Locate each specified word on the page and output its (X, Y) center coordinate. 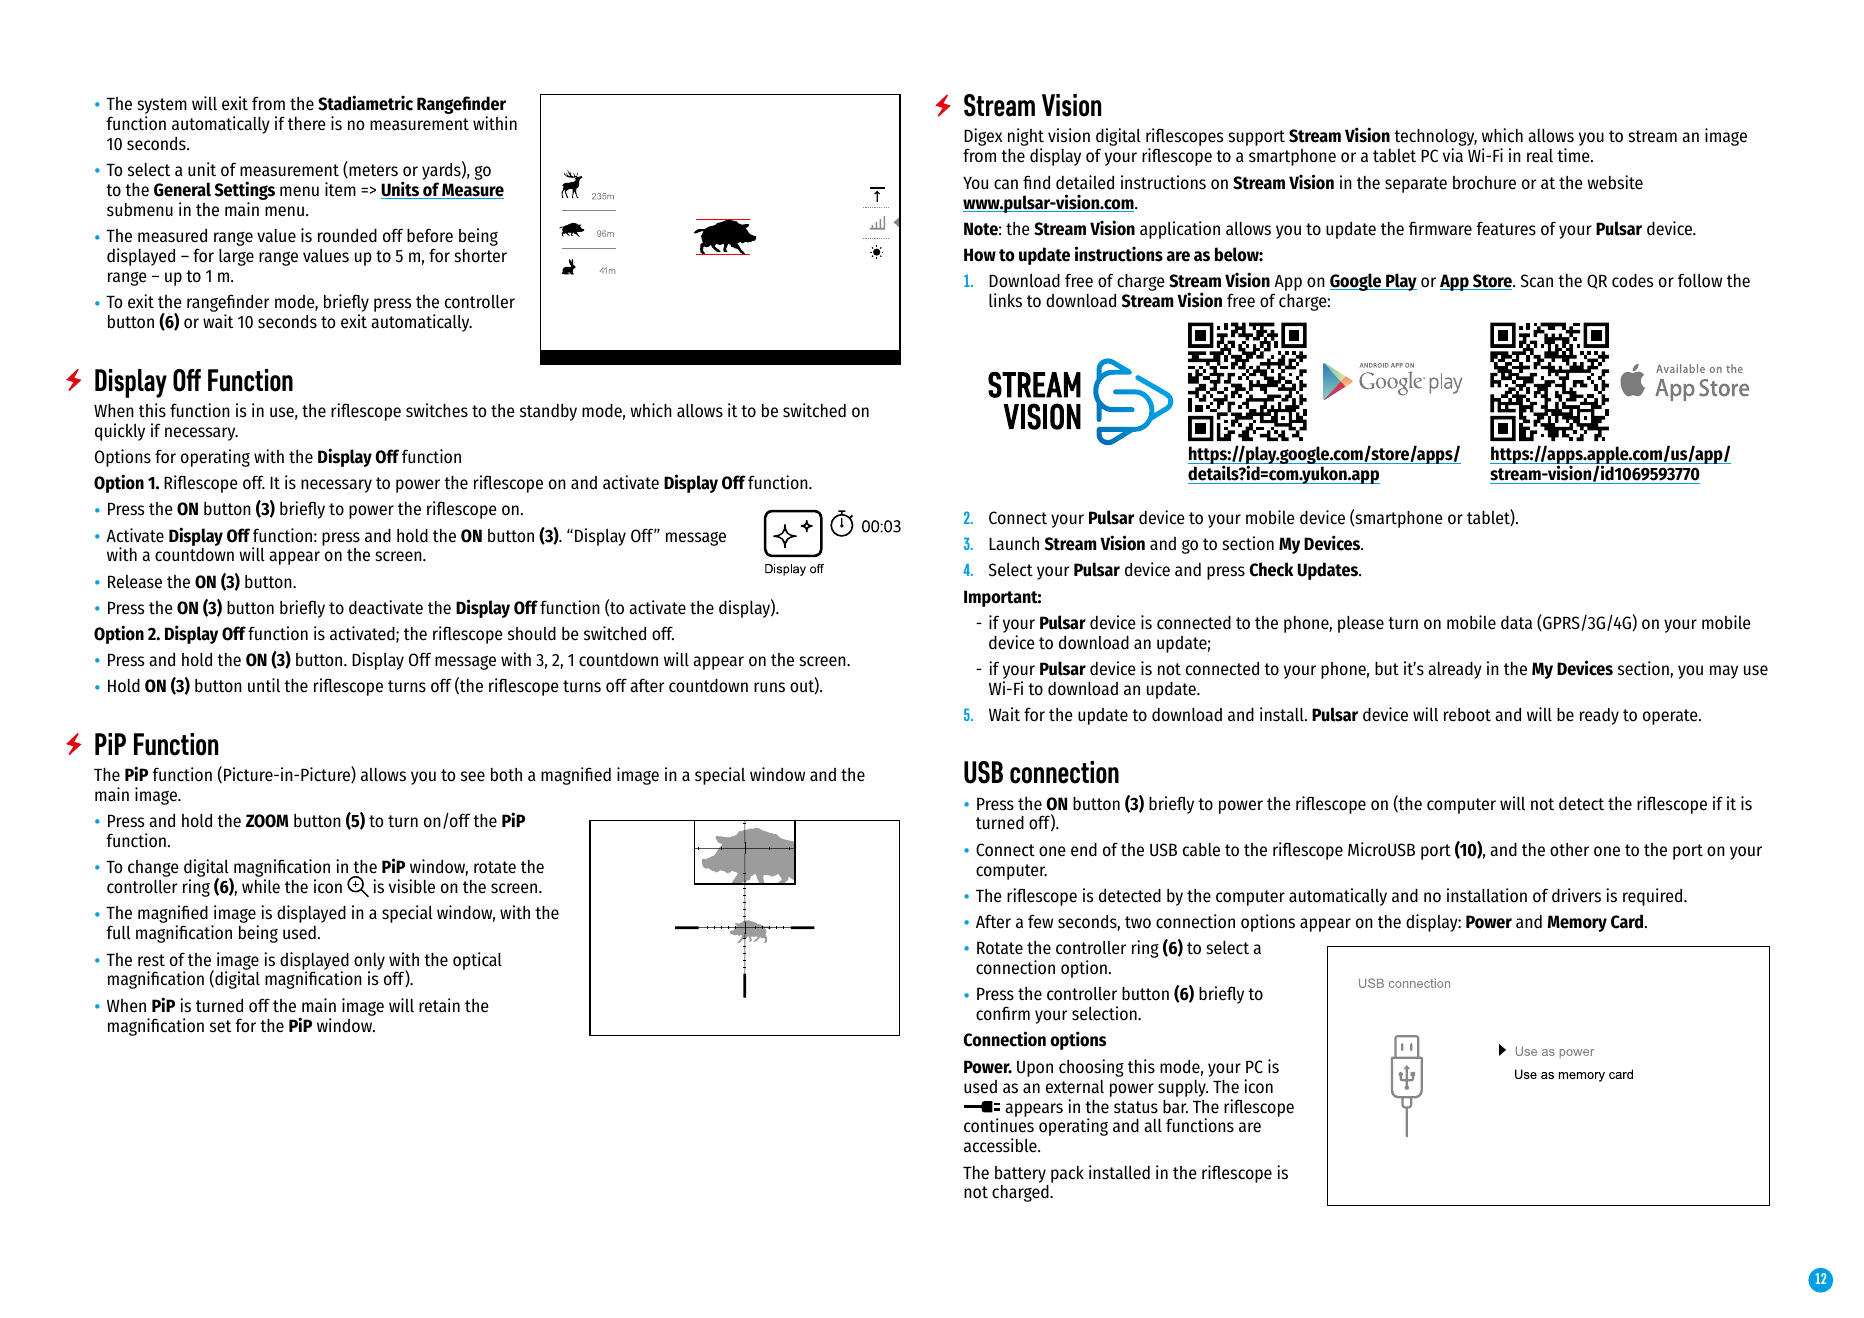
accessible (1001, 1145)
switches (437, 410)
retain (439, 1005)
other (1569, 850)
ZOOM (267, 821)
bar (1175, 1107)
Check (1271, 569)
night (1026, 138)
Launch (1014, 544)
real (1540, 156)
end (1084, 850)
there (306, 124)
